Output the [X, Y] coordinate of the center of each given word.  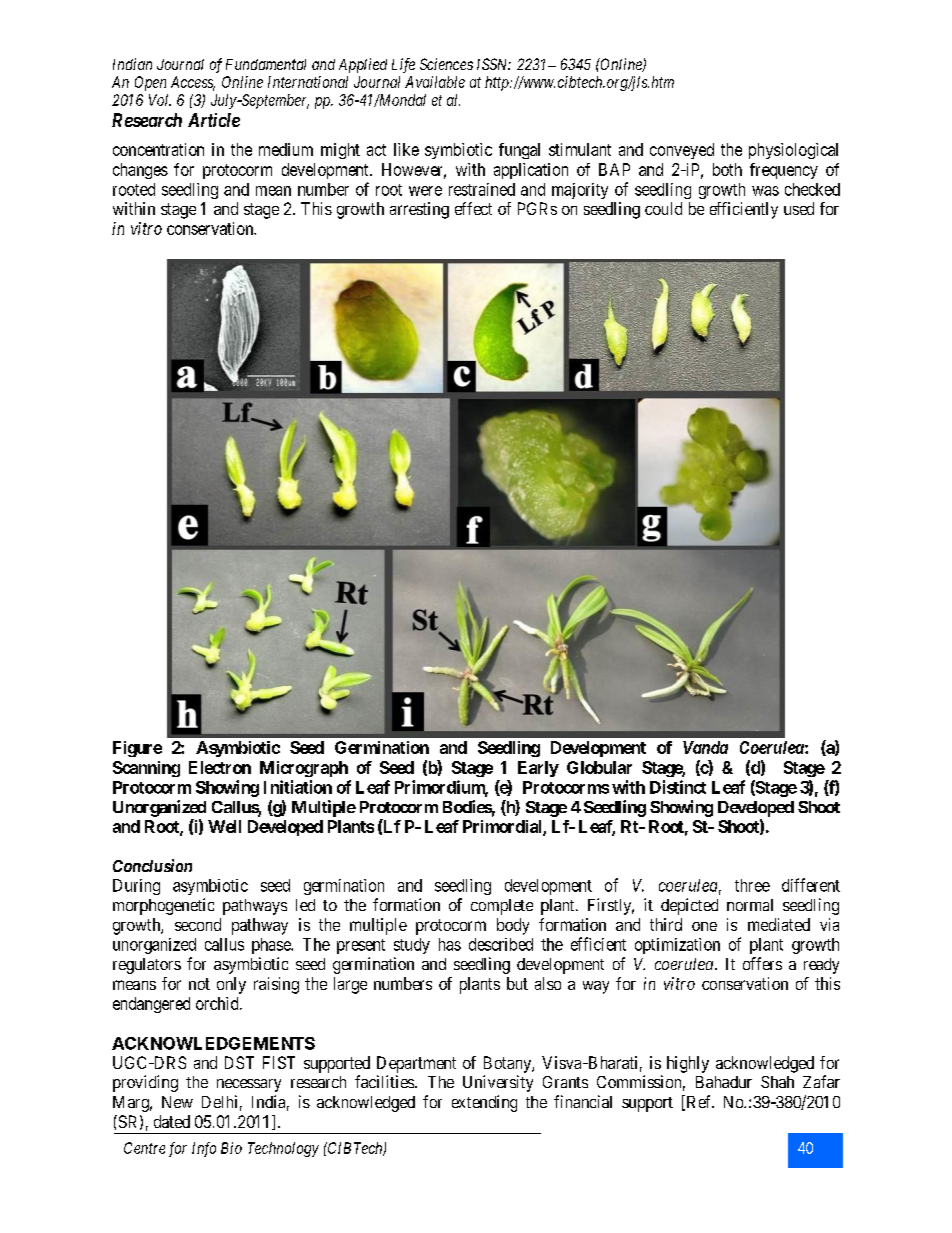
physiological [793, 151]
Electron [220, 767]
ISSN [494, 64]
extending [484, 1103]
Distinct [678, 787]
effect [473, 208]
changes [140, 171]
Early [538, 769]
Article [214, 120]
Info [204, 1149]
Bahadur [724, 1082]
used [799, 208]
